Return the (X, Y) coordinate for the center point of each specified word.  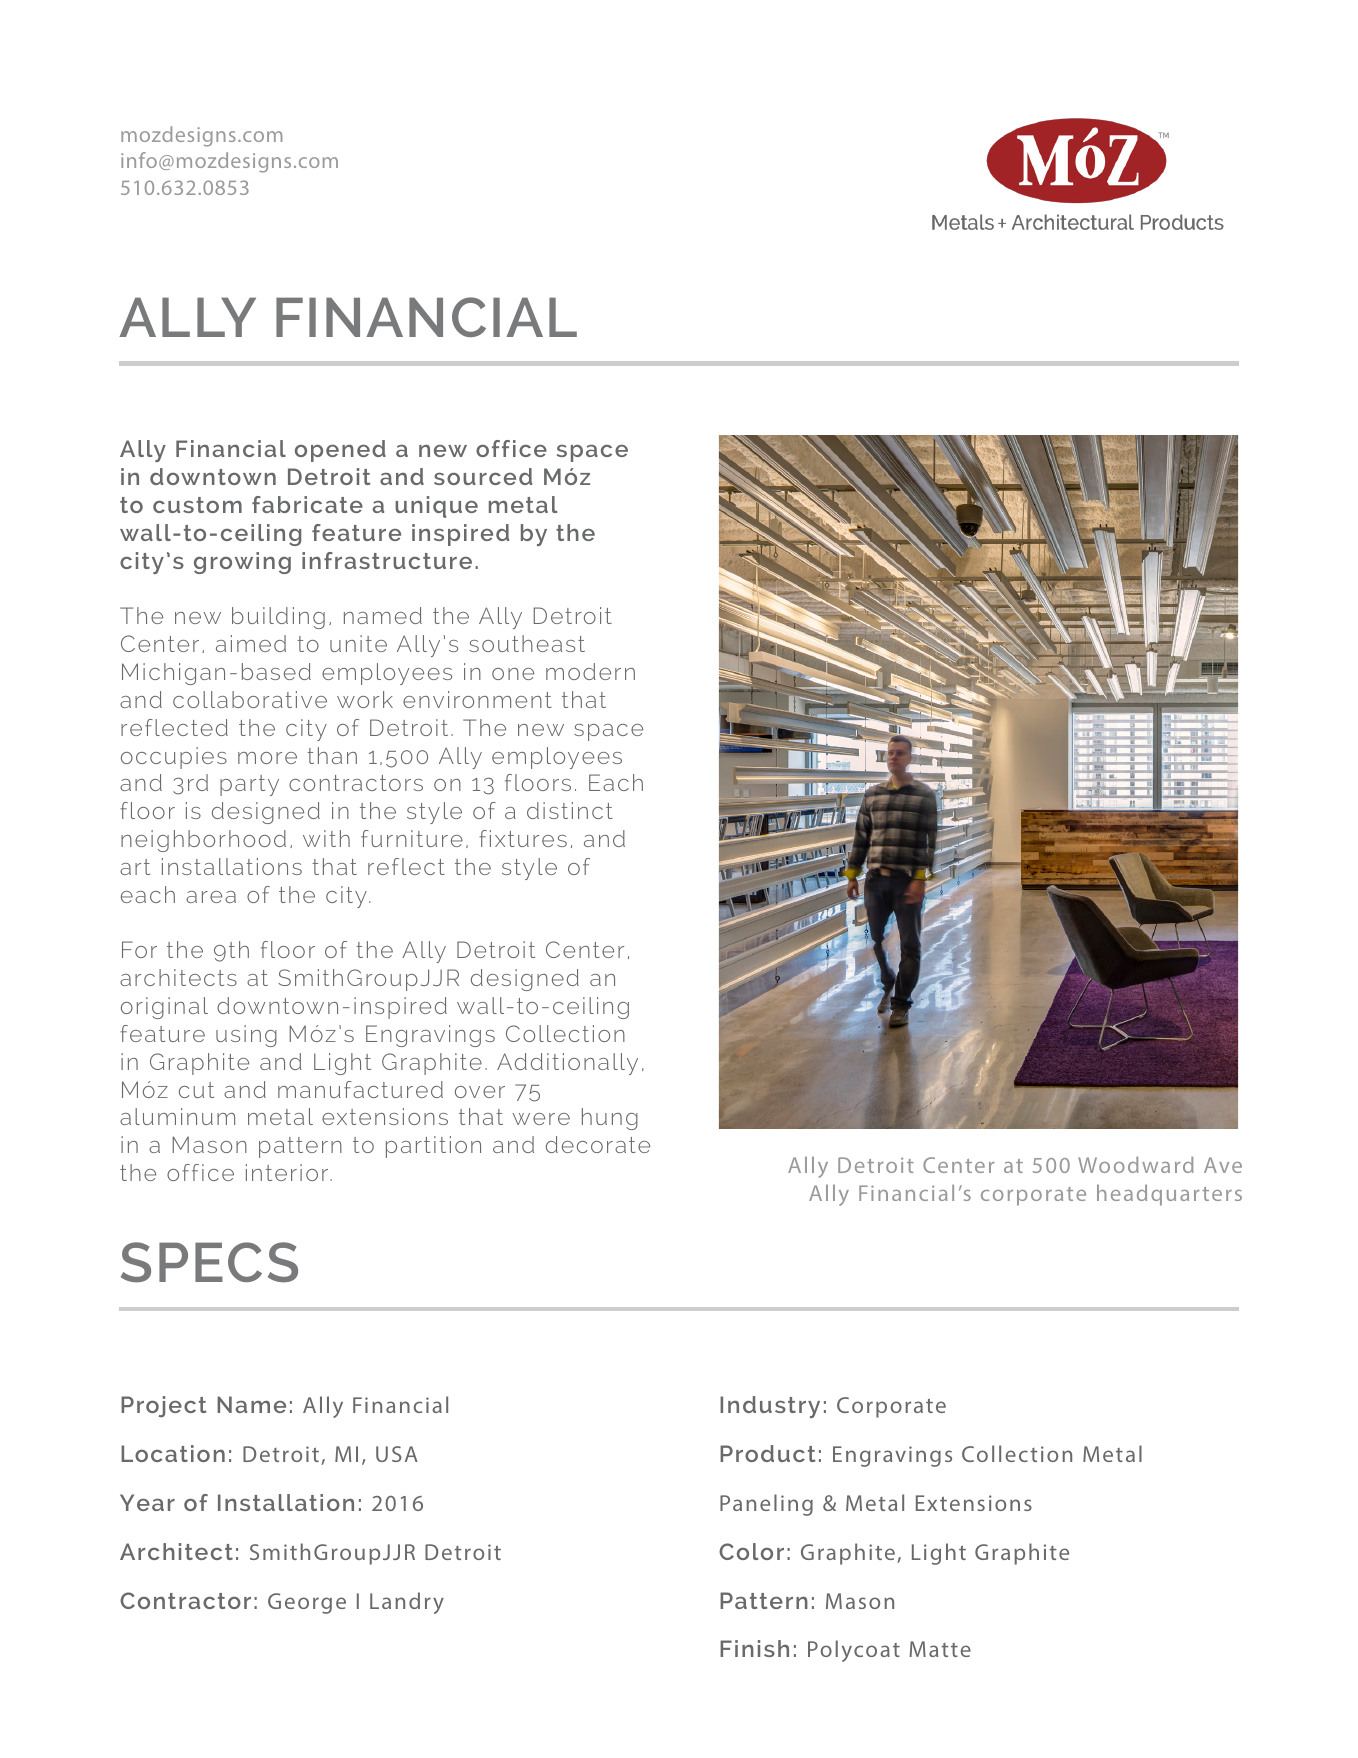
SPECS (209, 1262)
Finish (754, 1648)
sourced (483, 476)
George (307, 1603)
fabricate (307, 504)
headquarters (1169, 1195)
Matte (940, 1649)
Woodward (1135, 1165)
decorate (598, 1144)
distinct (570, 810)
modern (590, 671)
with (326, 838)
